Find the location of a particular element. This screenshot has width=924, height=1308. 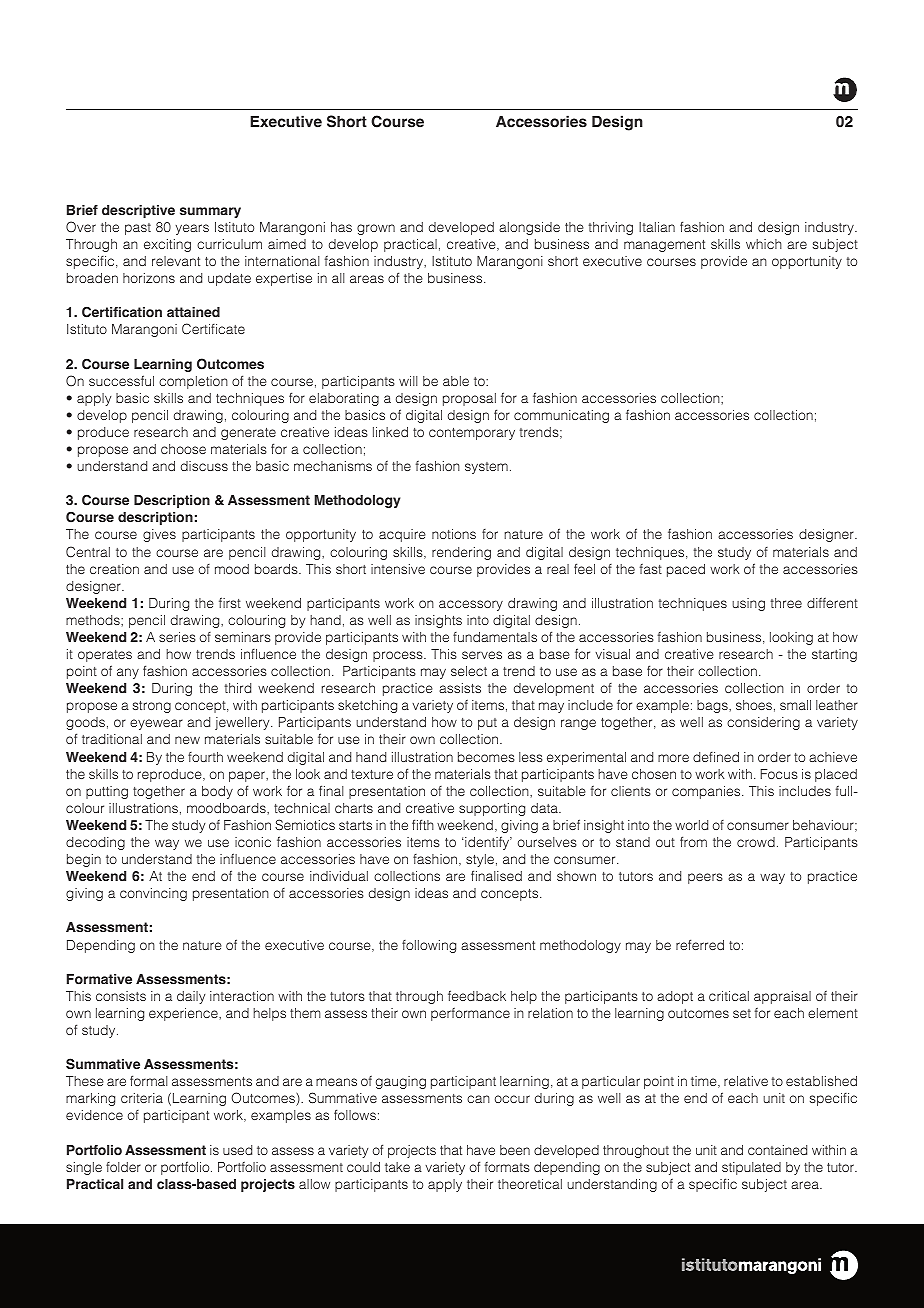

folder is located at coordinates (123, 1167).
